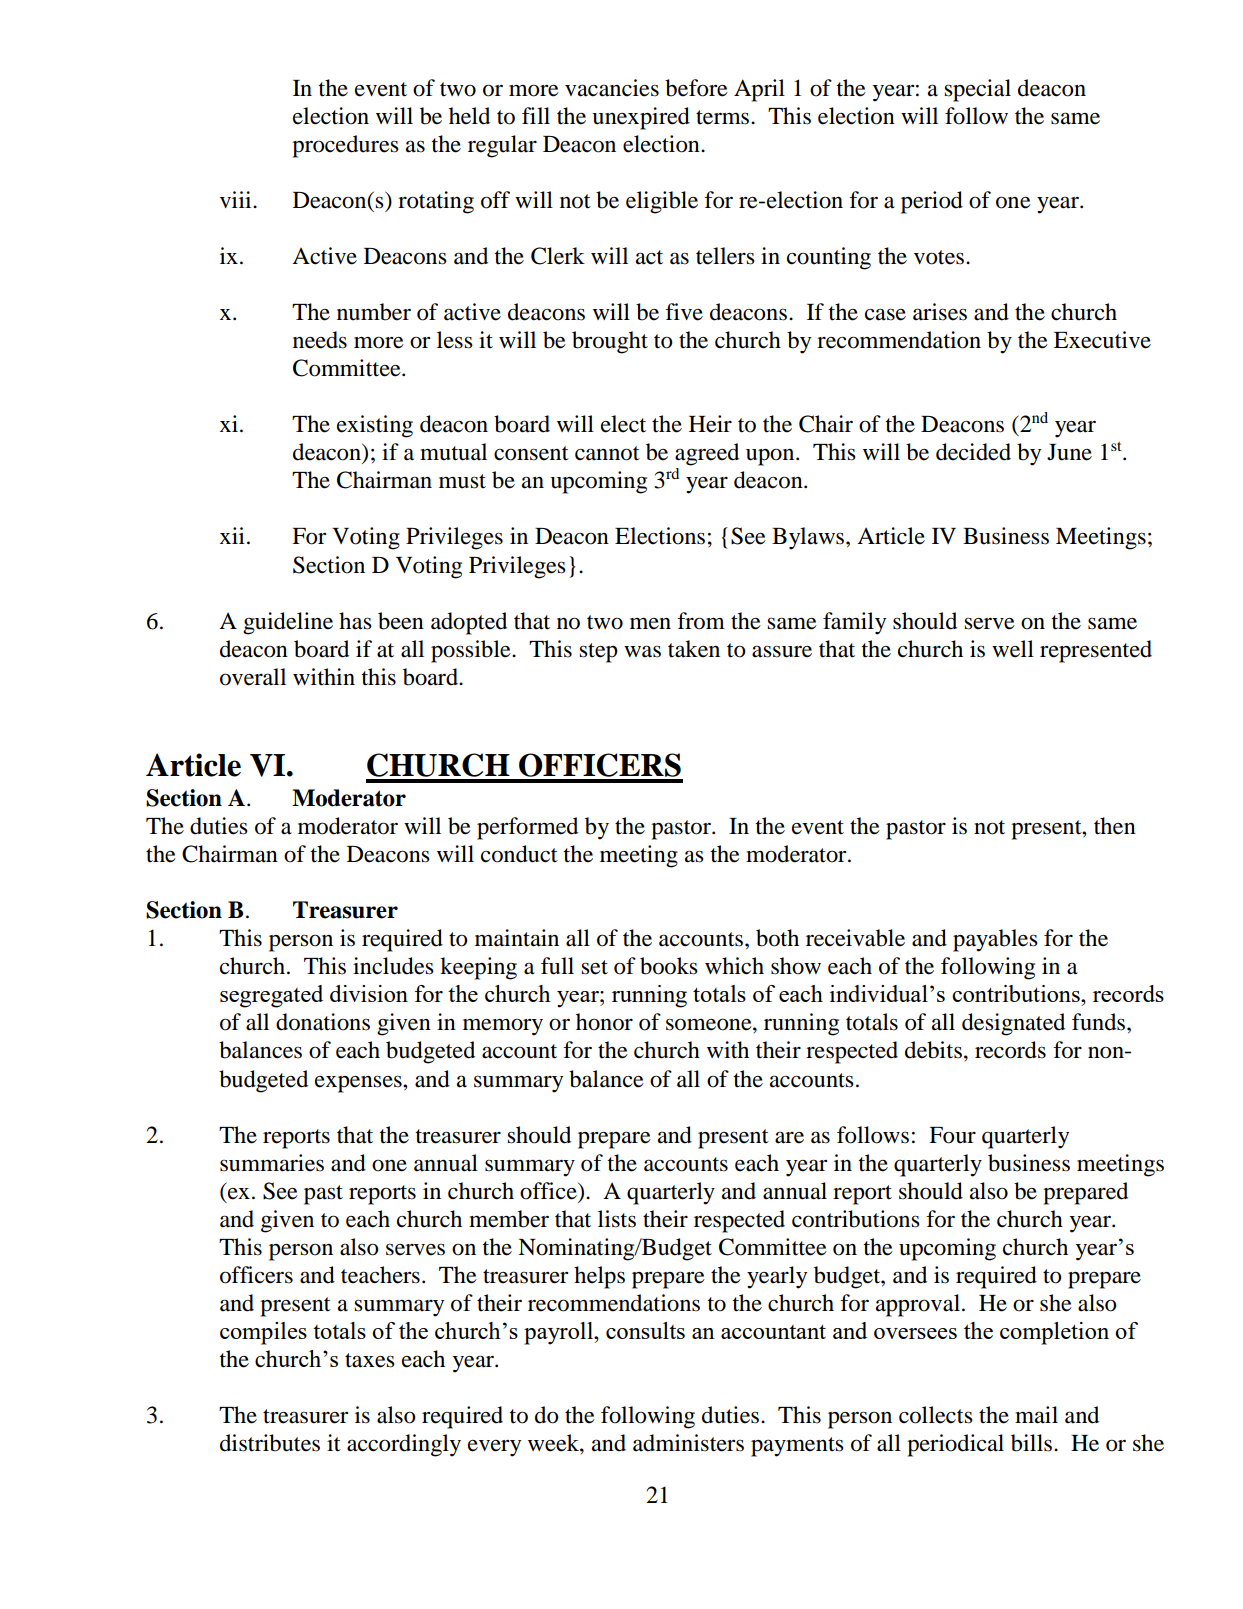 This screenshot has width=1243, height=1609. What do you see at coordinates (355, 621) in the screenshot?
I see `has` at bounding box center [355, 621].
